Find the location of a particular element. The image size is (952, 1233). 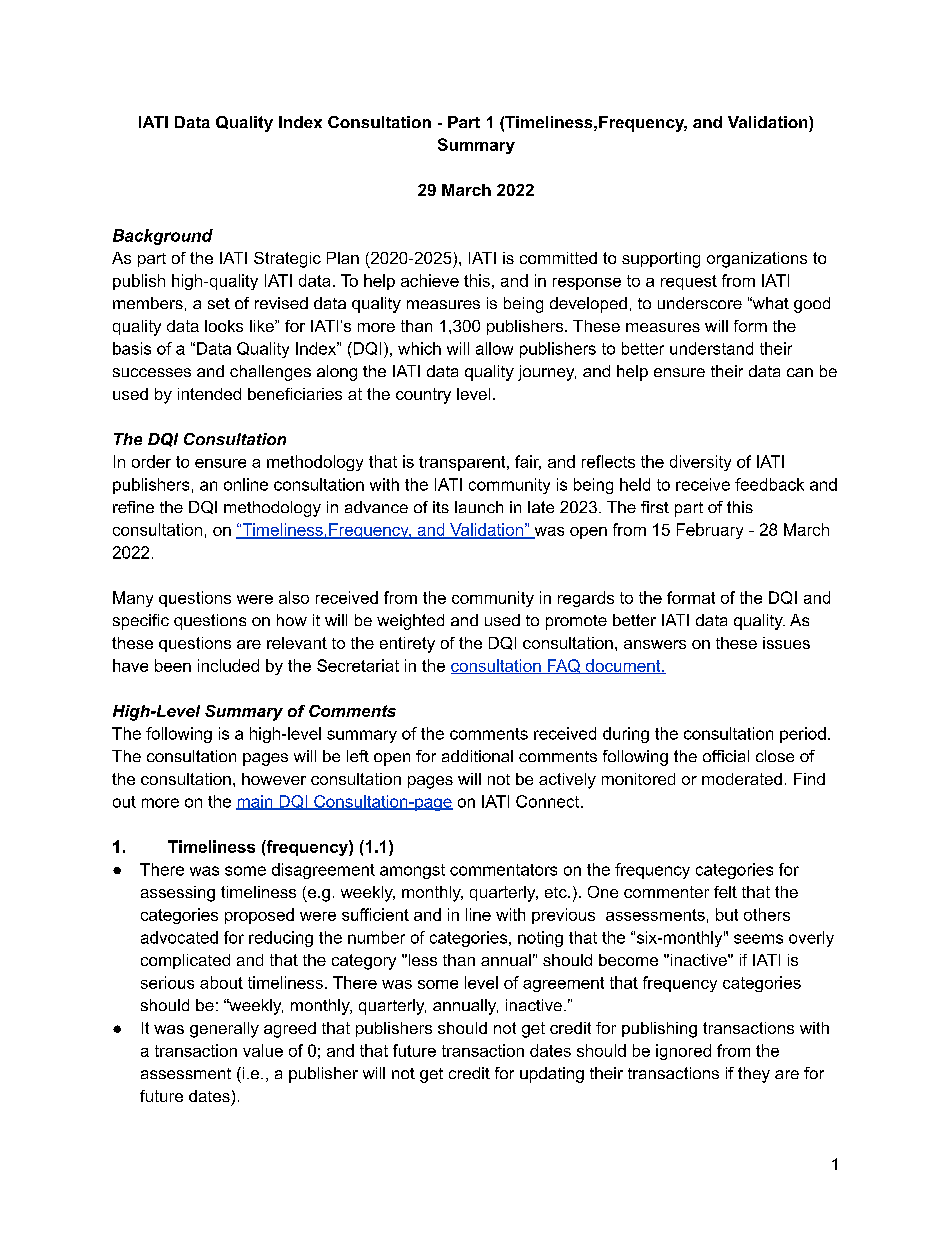

generally is located at coordinates (224, 1030).
